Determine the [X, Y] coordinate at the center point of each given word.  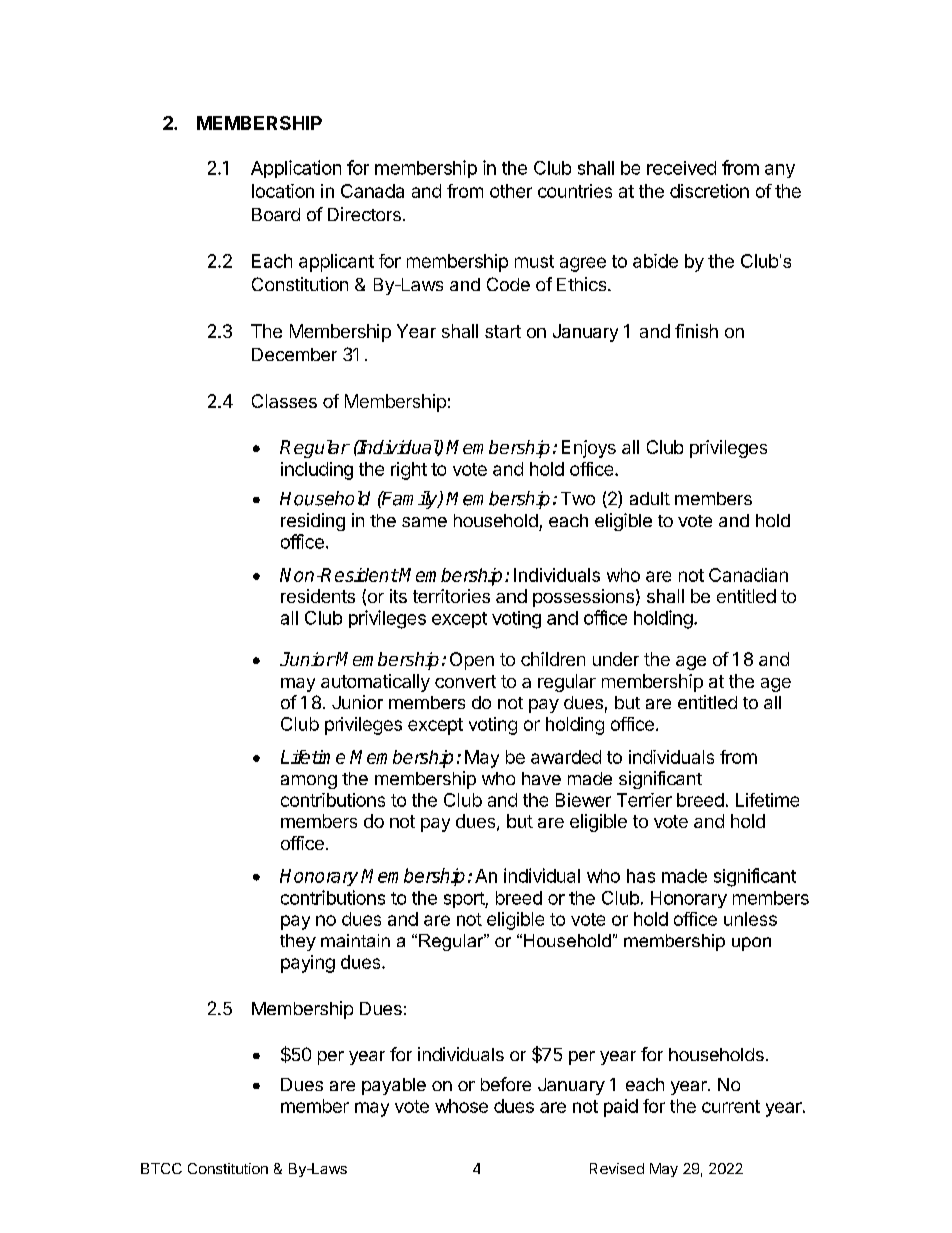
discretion [709, 191]
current [731, 1106]
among [309, 782]
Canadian [748, 575]
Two [578, 498]
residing [313, 522]
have [541, 778]
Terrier [644, 800]
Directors [364, 214]
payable [394, 1086]
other [511, 191]
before [506, 1084]
